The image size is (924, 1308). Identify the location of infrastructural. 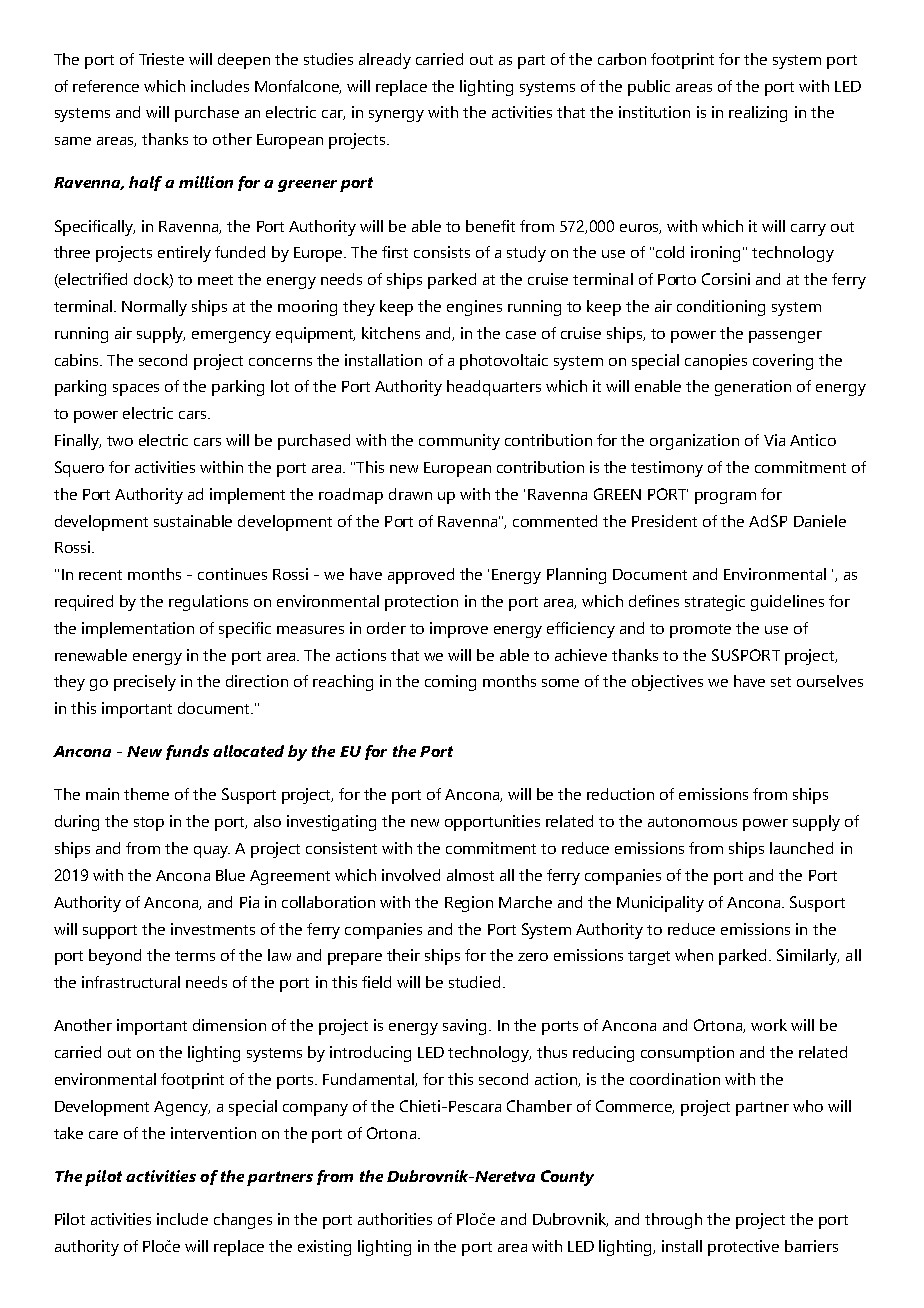
(131, 982).
